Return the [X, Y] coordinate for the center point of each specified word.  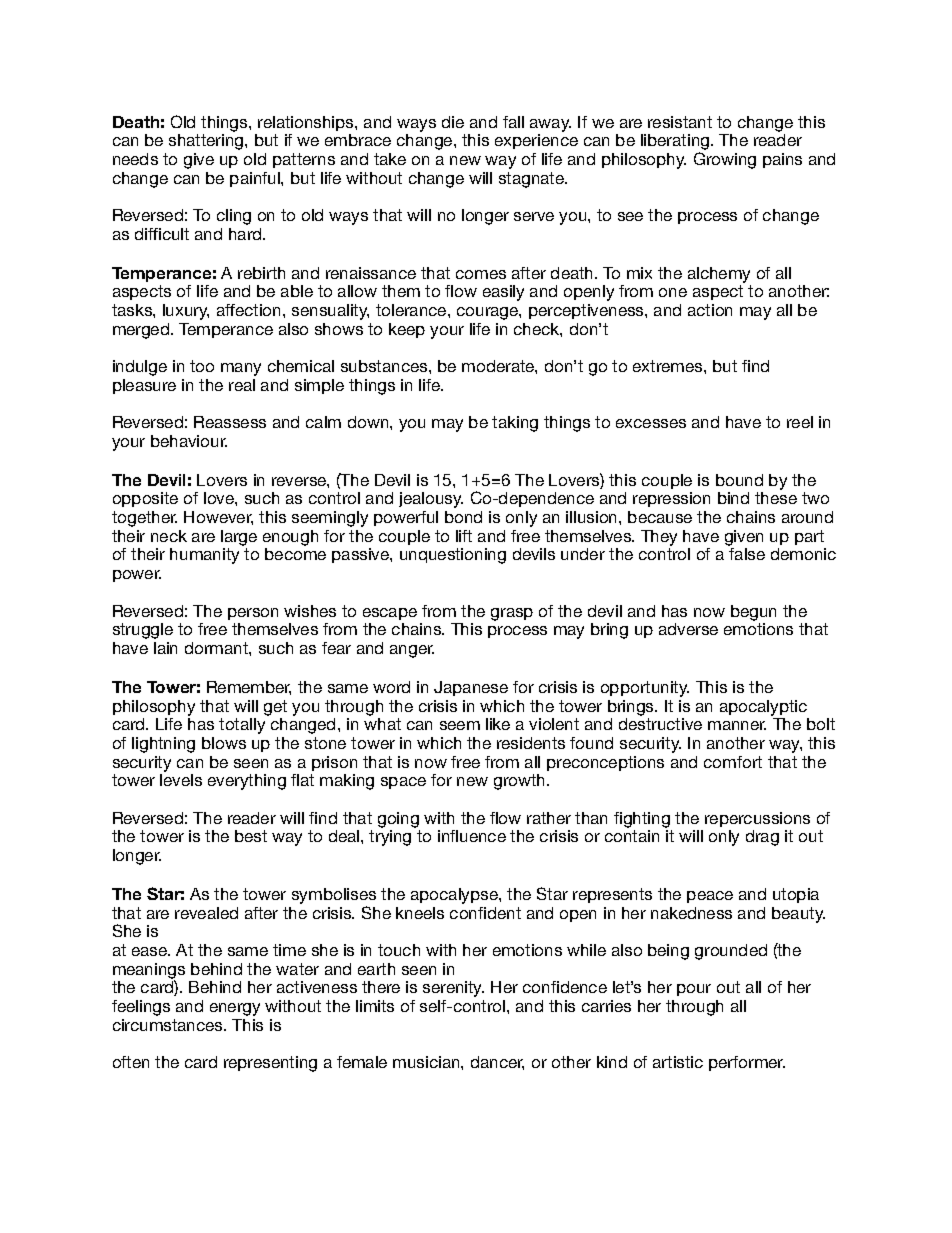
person [253, 614]
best [251, 836]
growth [519, 782]
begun [753, 613]
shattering [207, 142]
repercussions [757, 819]
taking [515, 424]
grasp [512, 614]
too [202, 366]
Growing [725, 160]
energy [235, 1009]
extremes [669, 366]
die [453, 122]
